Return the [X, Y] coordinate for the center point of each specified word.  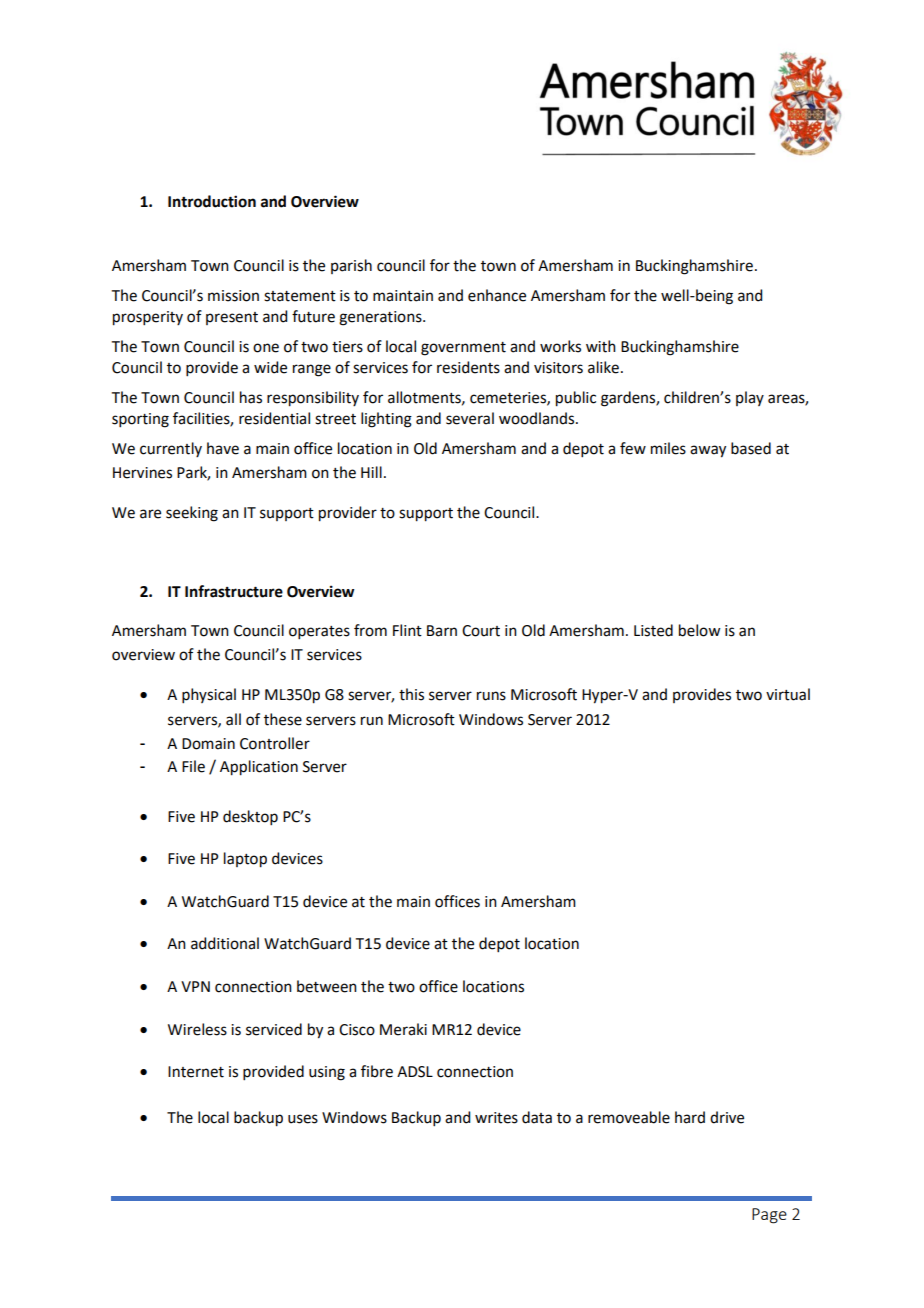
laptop [245, 860]
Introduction [212, 201]
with [601, 346]
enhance [497, 295]
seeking [192, 514]
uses [303, 1119]
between [327, 986]
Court [481, 631]
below [699, 630]
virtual [788, 694]
